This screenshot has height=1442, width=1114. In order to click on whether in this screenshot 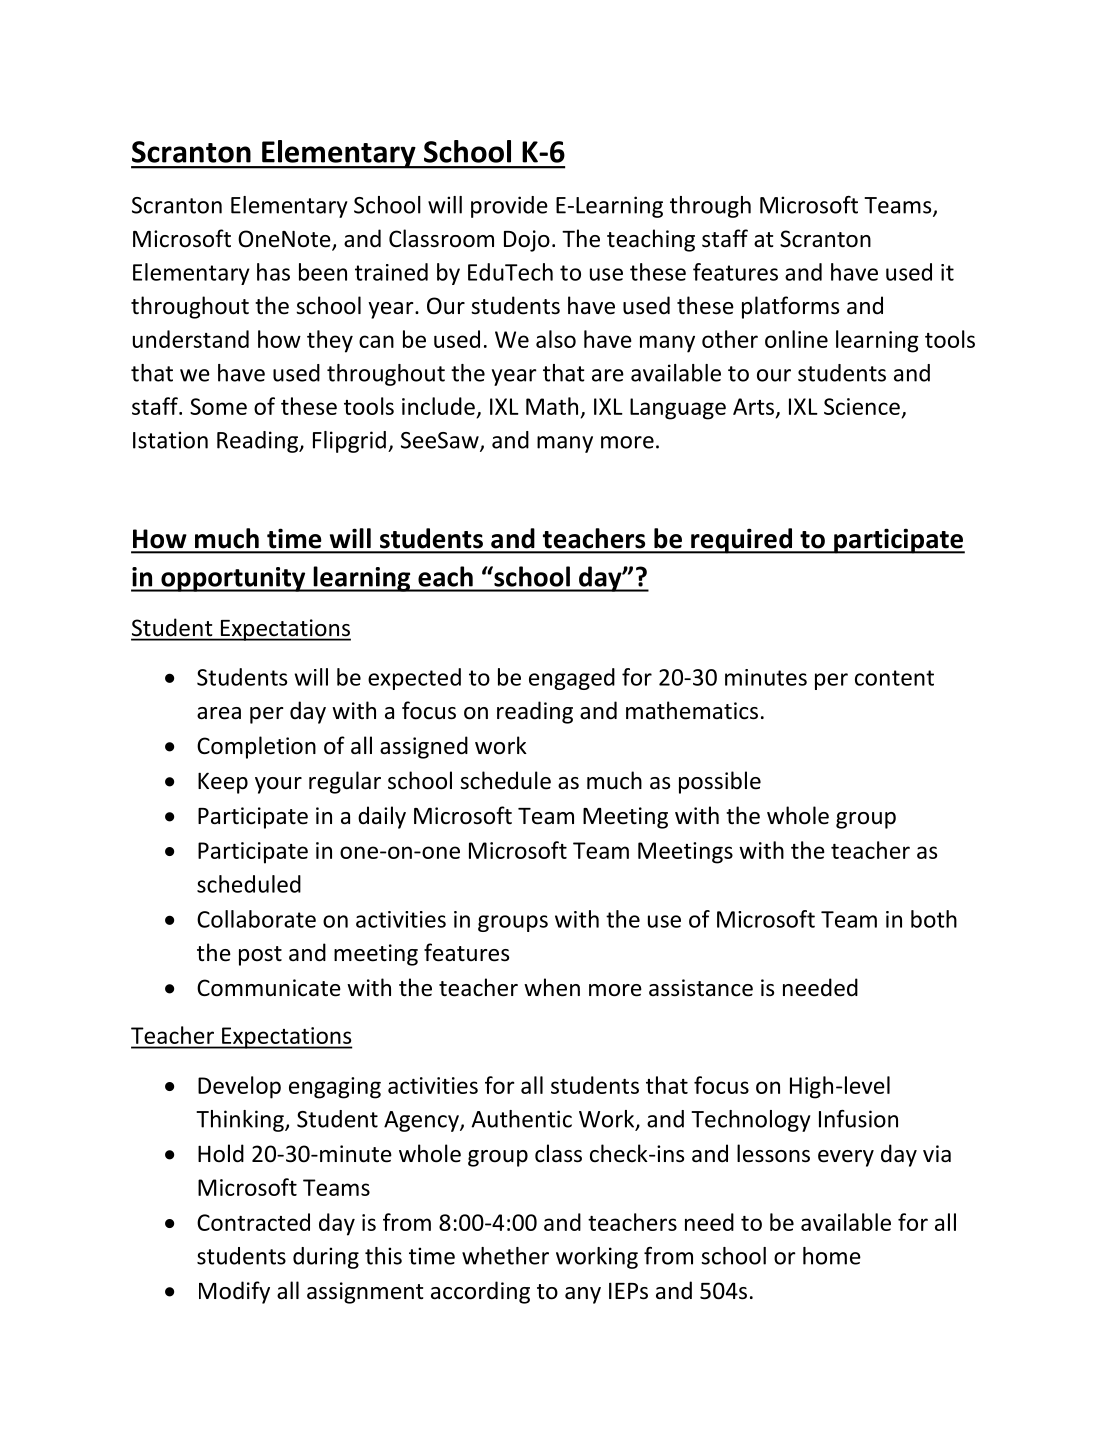, I will do `click(505, 1256)`.
